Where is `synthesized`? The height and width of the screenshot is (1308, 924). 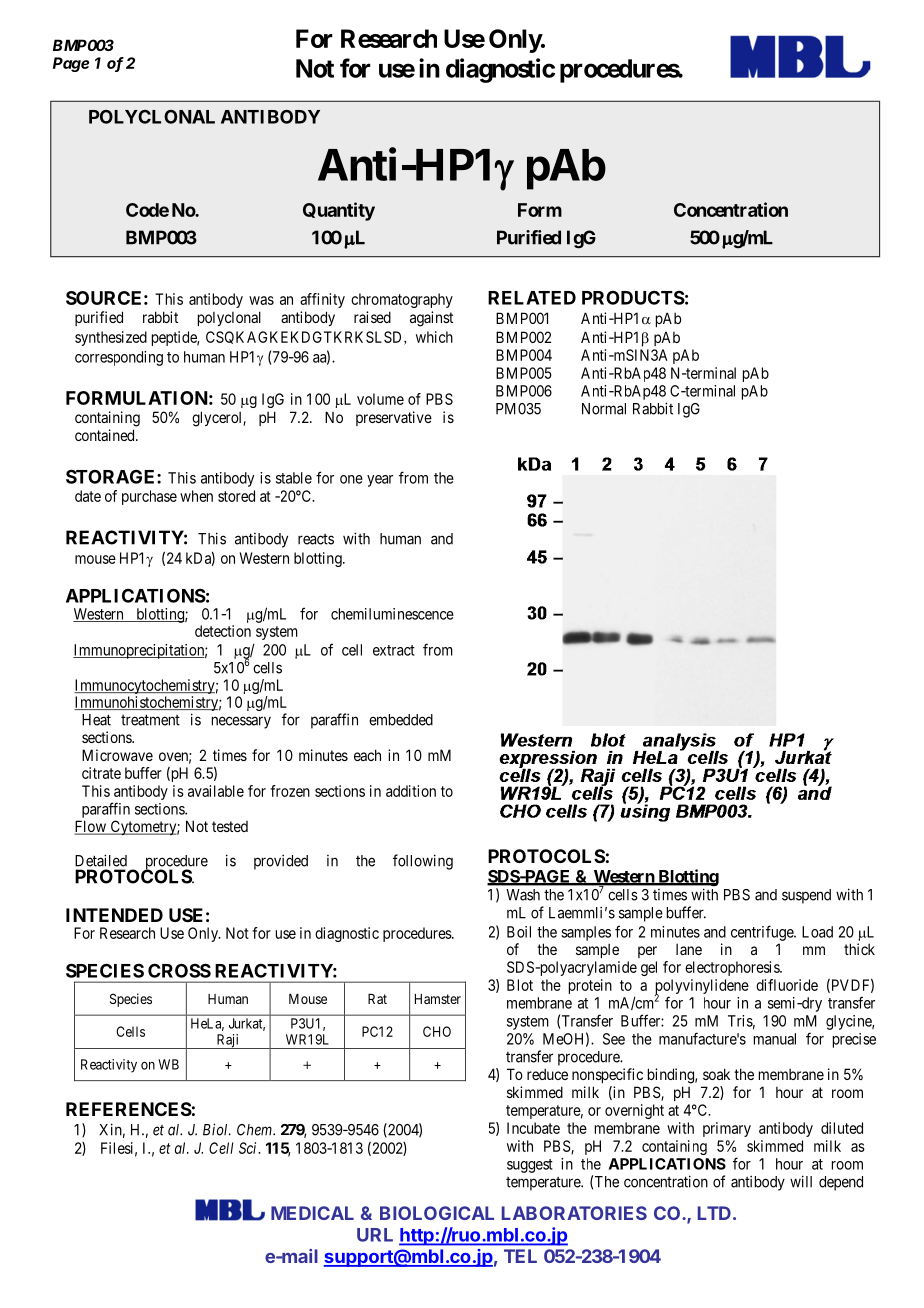
synthesized is located at coordinates (111, 338).
